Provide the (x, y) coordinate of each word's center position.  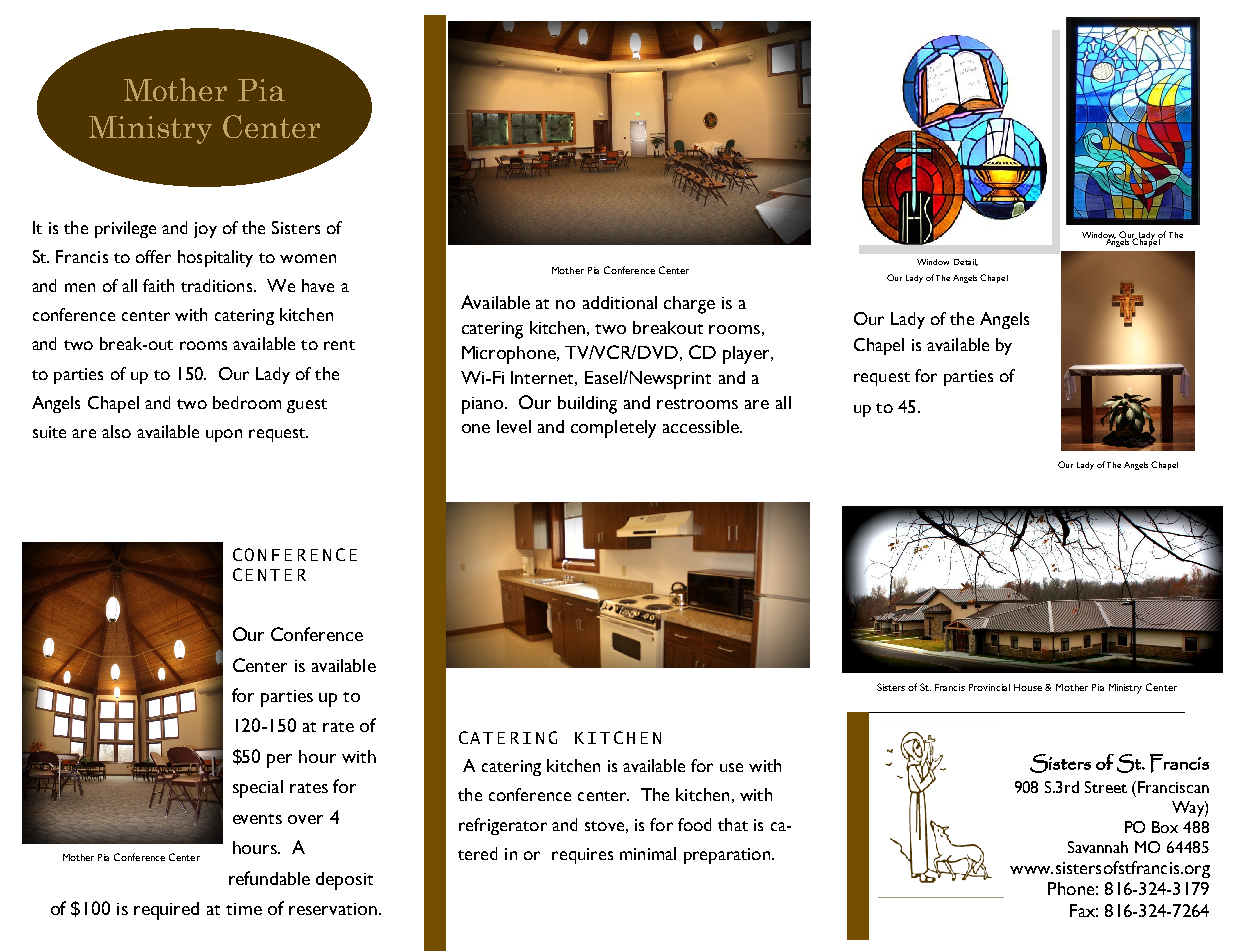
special (258, 789)
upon (224, 435)
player (748, 355)
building (587, 405)
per (279, 761)
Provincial (989, 687)
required (166, 911)
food (694, 824)
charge (689, 305)
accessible (702, 426)
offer (153, 256)
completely (613, 429)
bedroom (247, 402)
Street (1106, 787)
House (1028, 687)
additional (620, 302)
